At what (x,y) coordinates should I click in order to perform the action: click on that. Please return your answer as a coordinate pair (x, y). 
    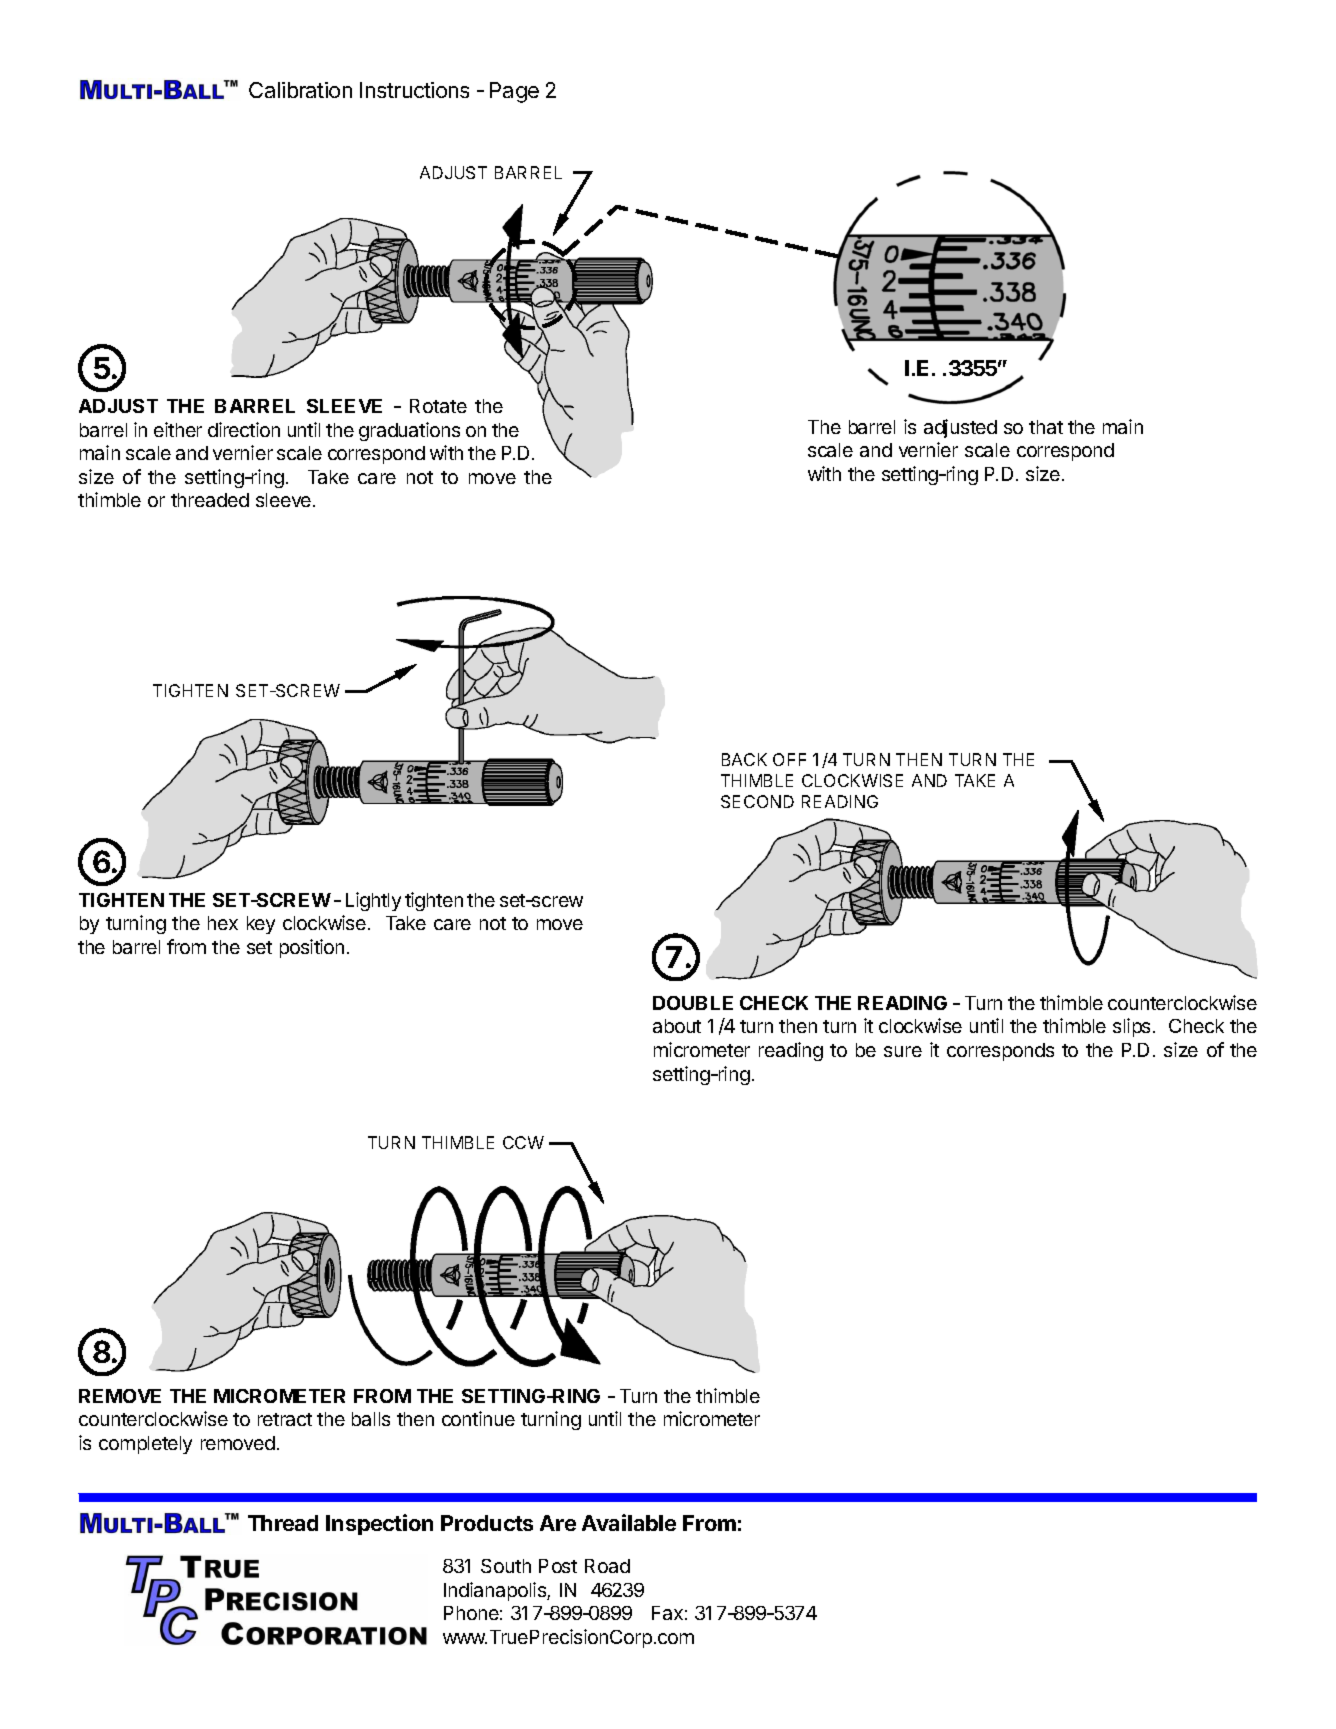
    Looking at the image, I should click on (1046, 427).
